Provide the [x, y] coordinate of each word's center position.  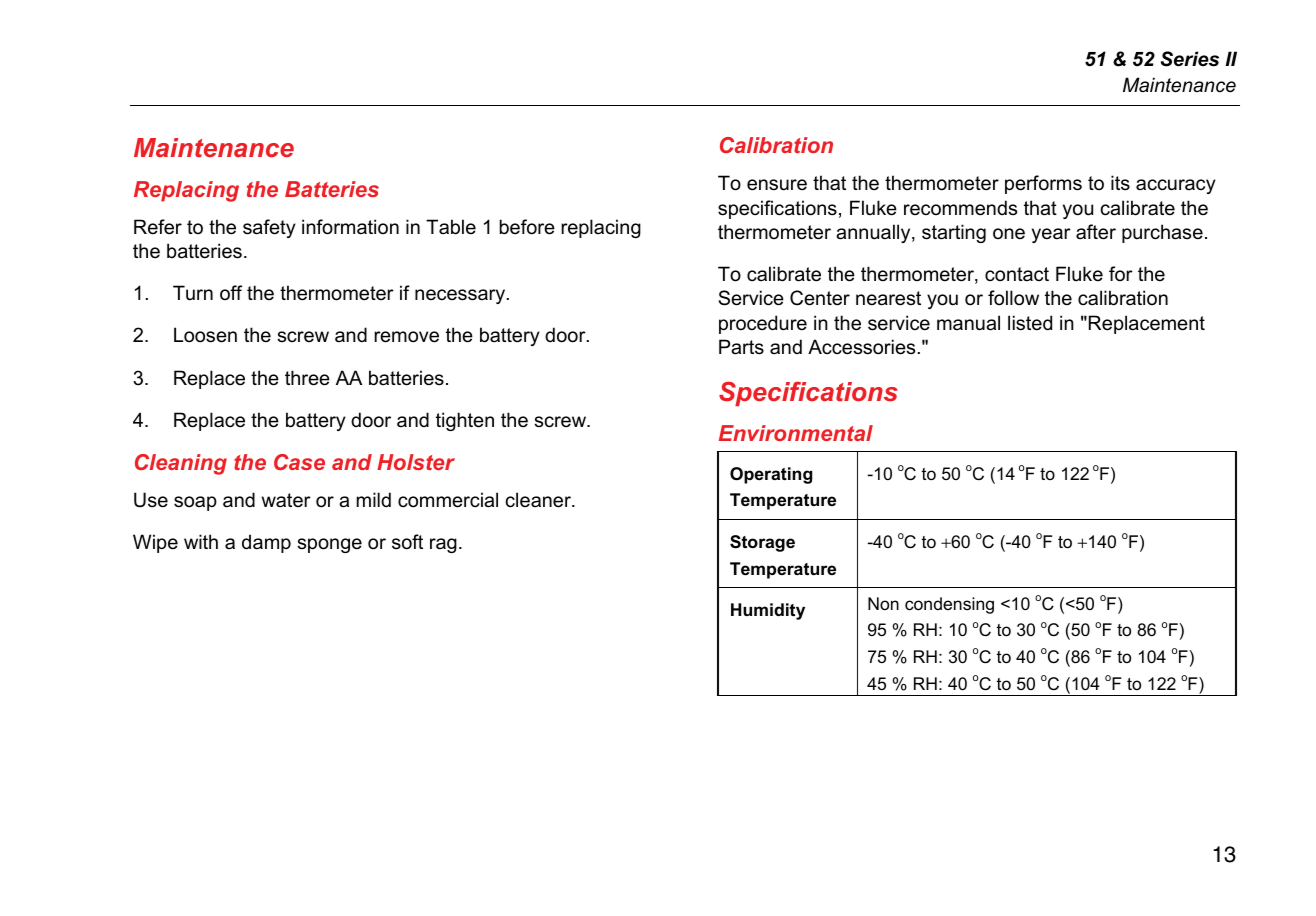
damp [266, 543]
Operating [771, 475]
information [350, 227]
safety [269, 228]
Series [1190, 59]
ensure [777, 185]
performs [1043, 184]
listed [1030, 323]
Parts [741, 347]
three [307, 378]
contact [1017, 274]
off [231, 293]
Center [820, 298]
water [286, 500]
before [527, 227]
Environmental [796, 433]
